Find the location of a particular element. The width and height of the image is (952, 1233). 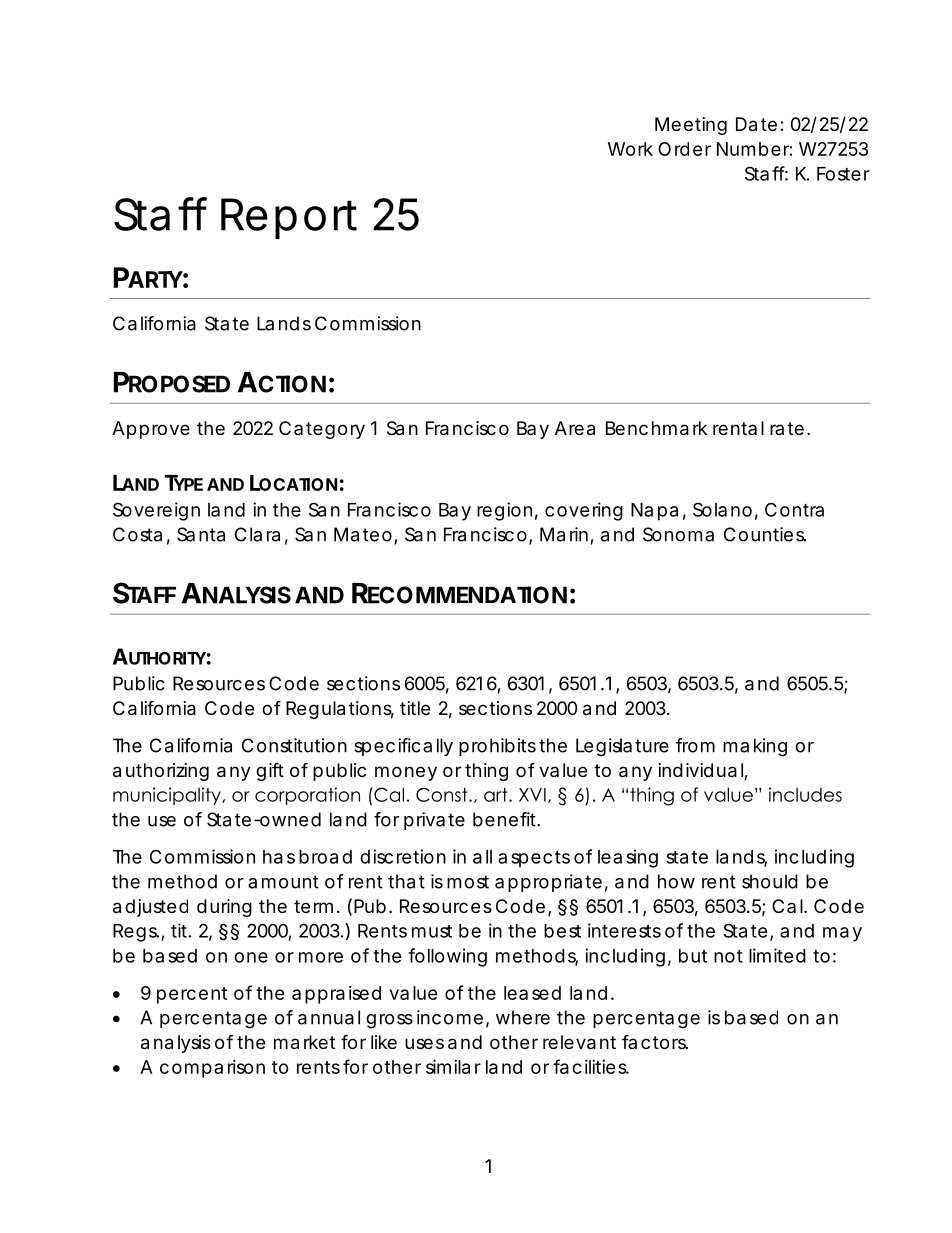

most is located at coordinates (468, 882).
